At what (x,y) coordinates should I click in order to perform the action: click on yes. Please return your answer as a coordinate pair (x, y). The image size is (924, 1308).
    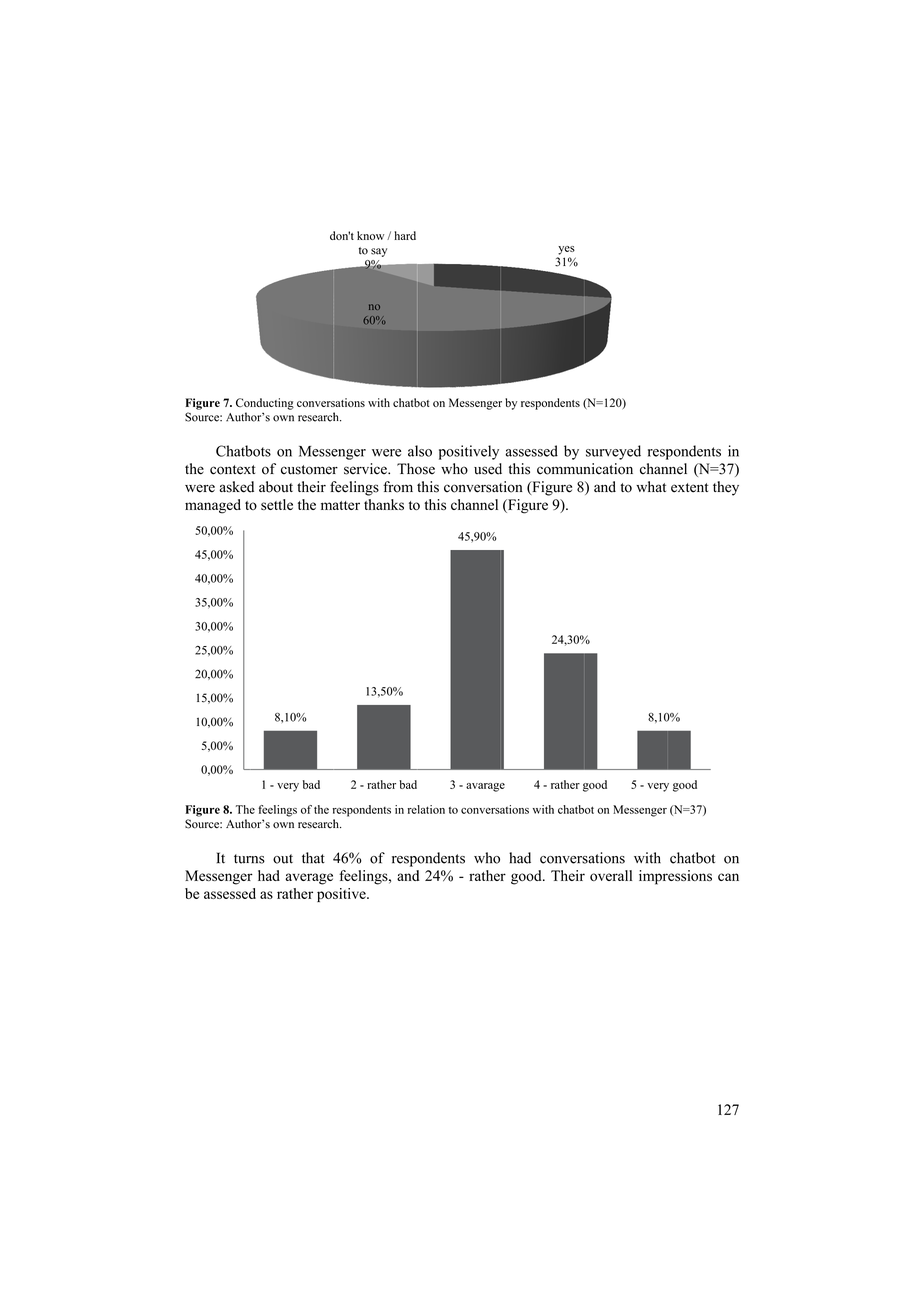
    Looking at the image, I should click on (566, 250).
